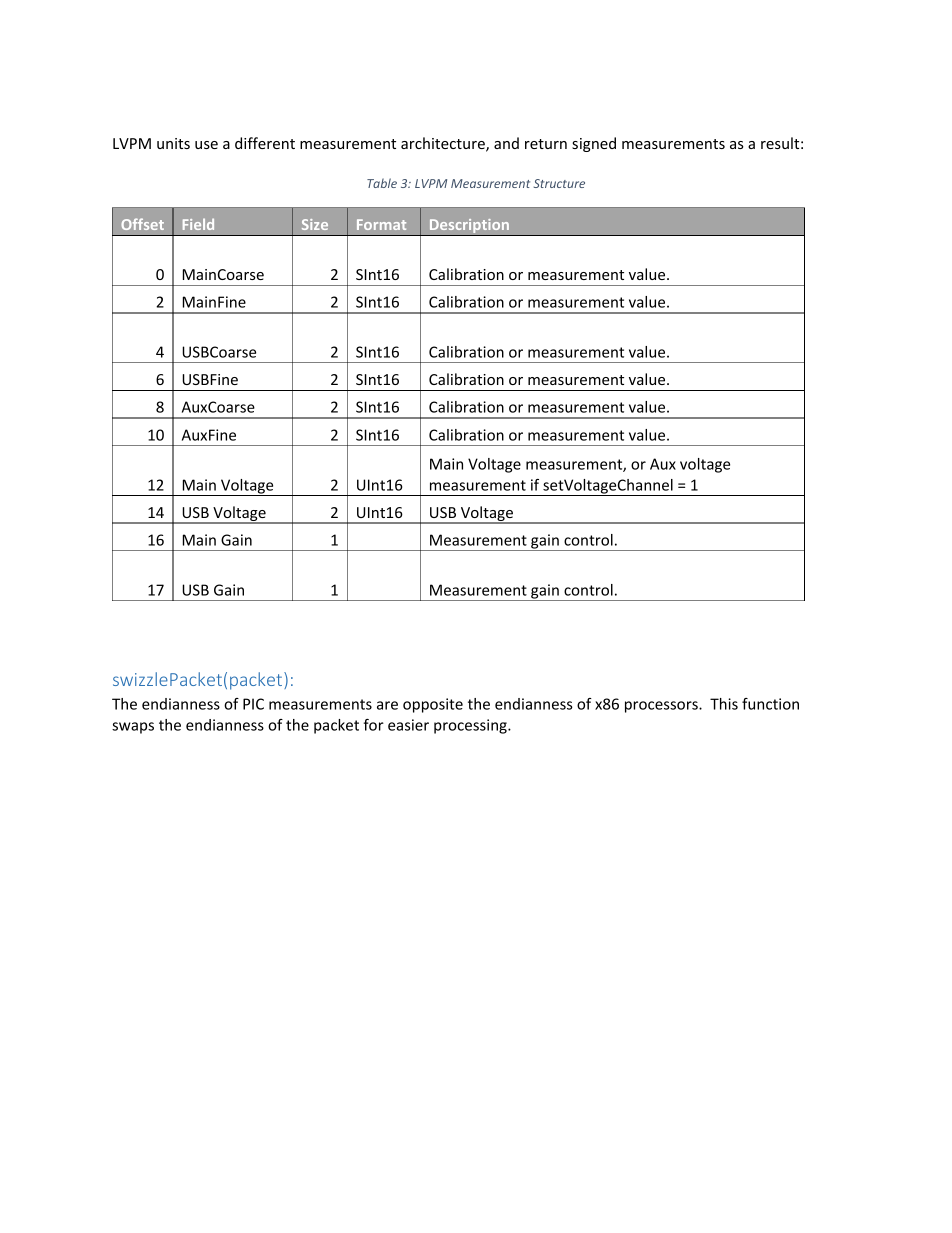 The width and height of the screenshot is (952, 1233). Describe the element at coordinates (381, 224) in the screenshot. I see `Format` at that location.
